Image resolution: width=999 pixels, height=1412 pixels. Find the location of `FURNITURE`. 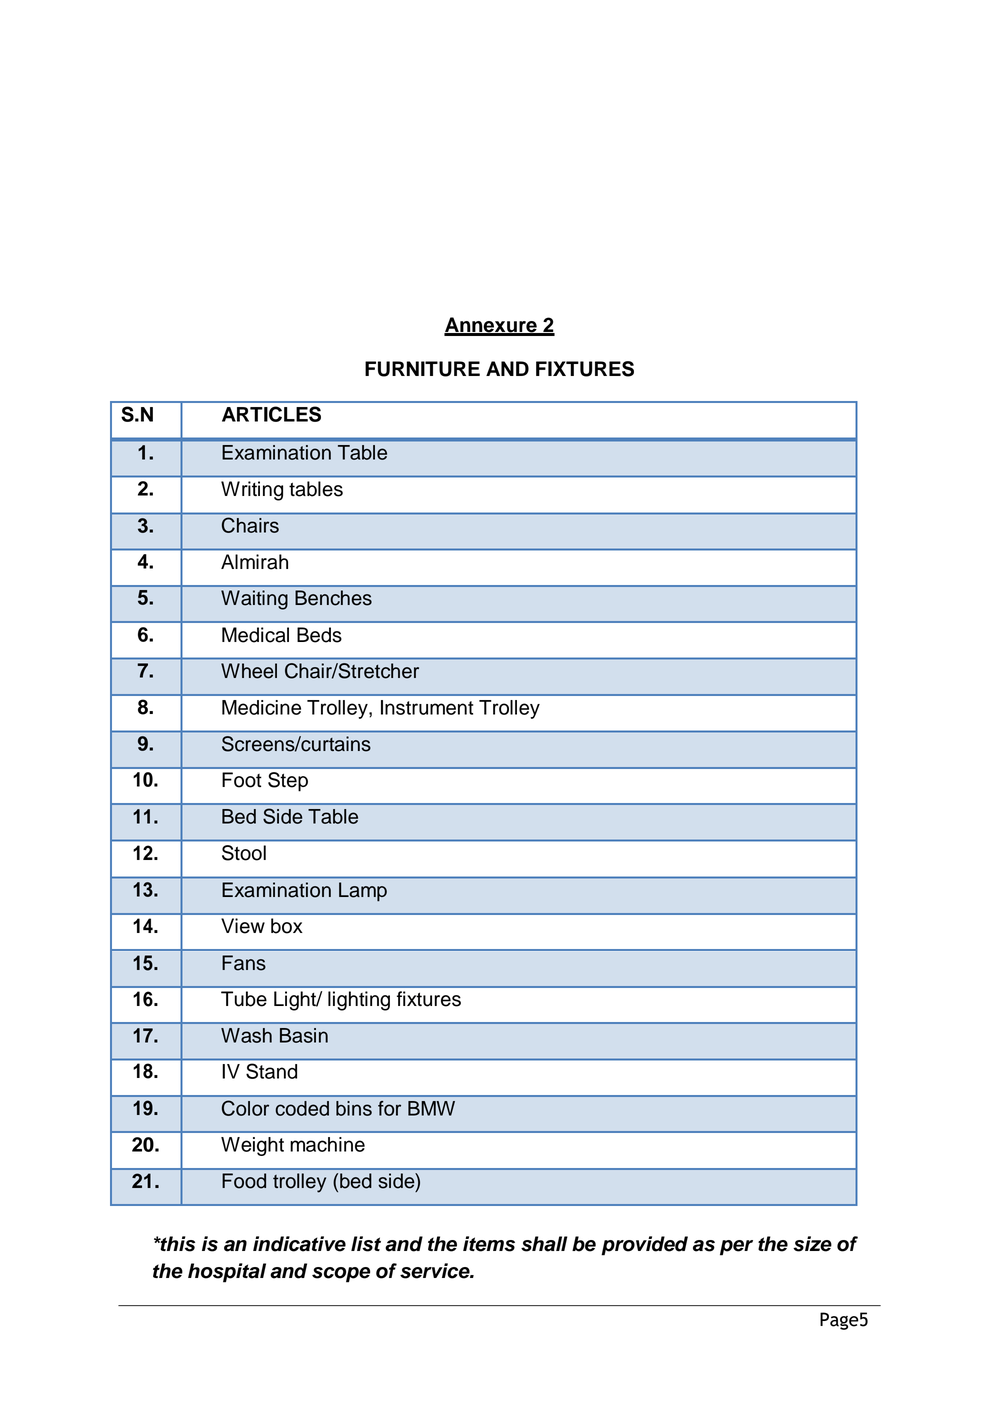

FURNITURE is located at coordinates (422, 369).
